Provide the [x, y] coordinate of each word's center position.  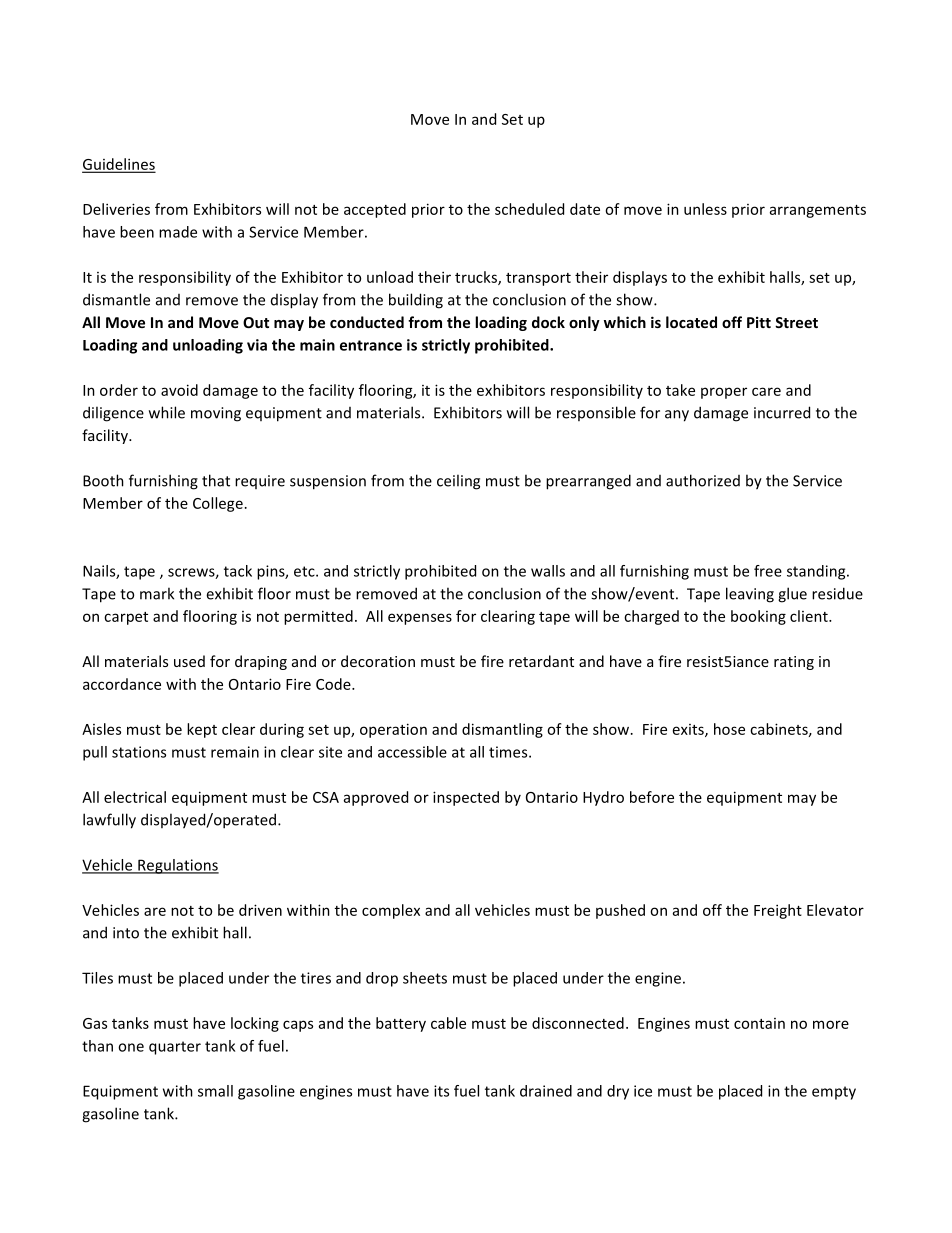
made [178, 232]
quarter [175, 1048]
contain [759, 1023]
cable [448, 1023]
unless [705, 209]
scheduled [529, 209]
